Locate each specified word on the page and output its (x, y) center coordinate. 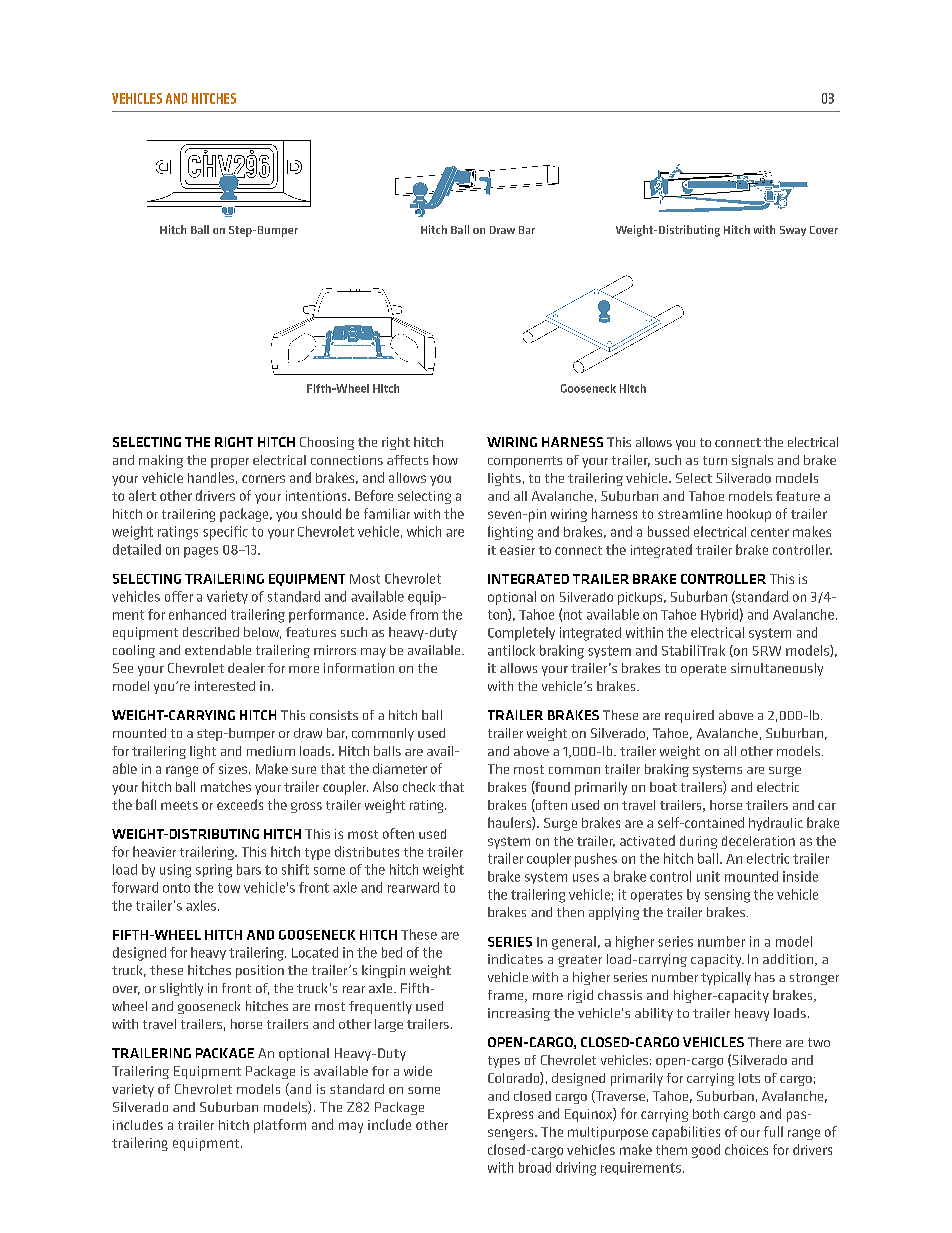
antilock (511, 650)
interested (225, 686)
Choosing (327, 443)
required (689, 716)
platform (280, 1126)
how (445, 460)
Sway (793, 231)
